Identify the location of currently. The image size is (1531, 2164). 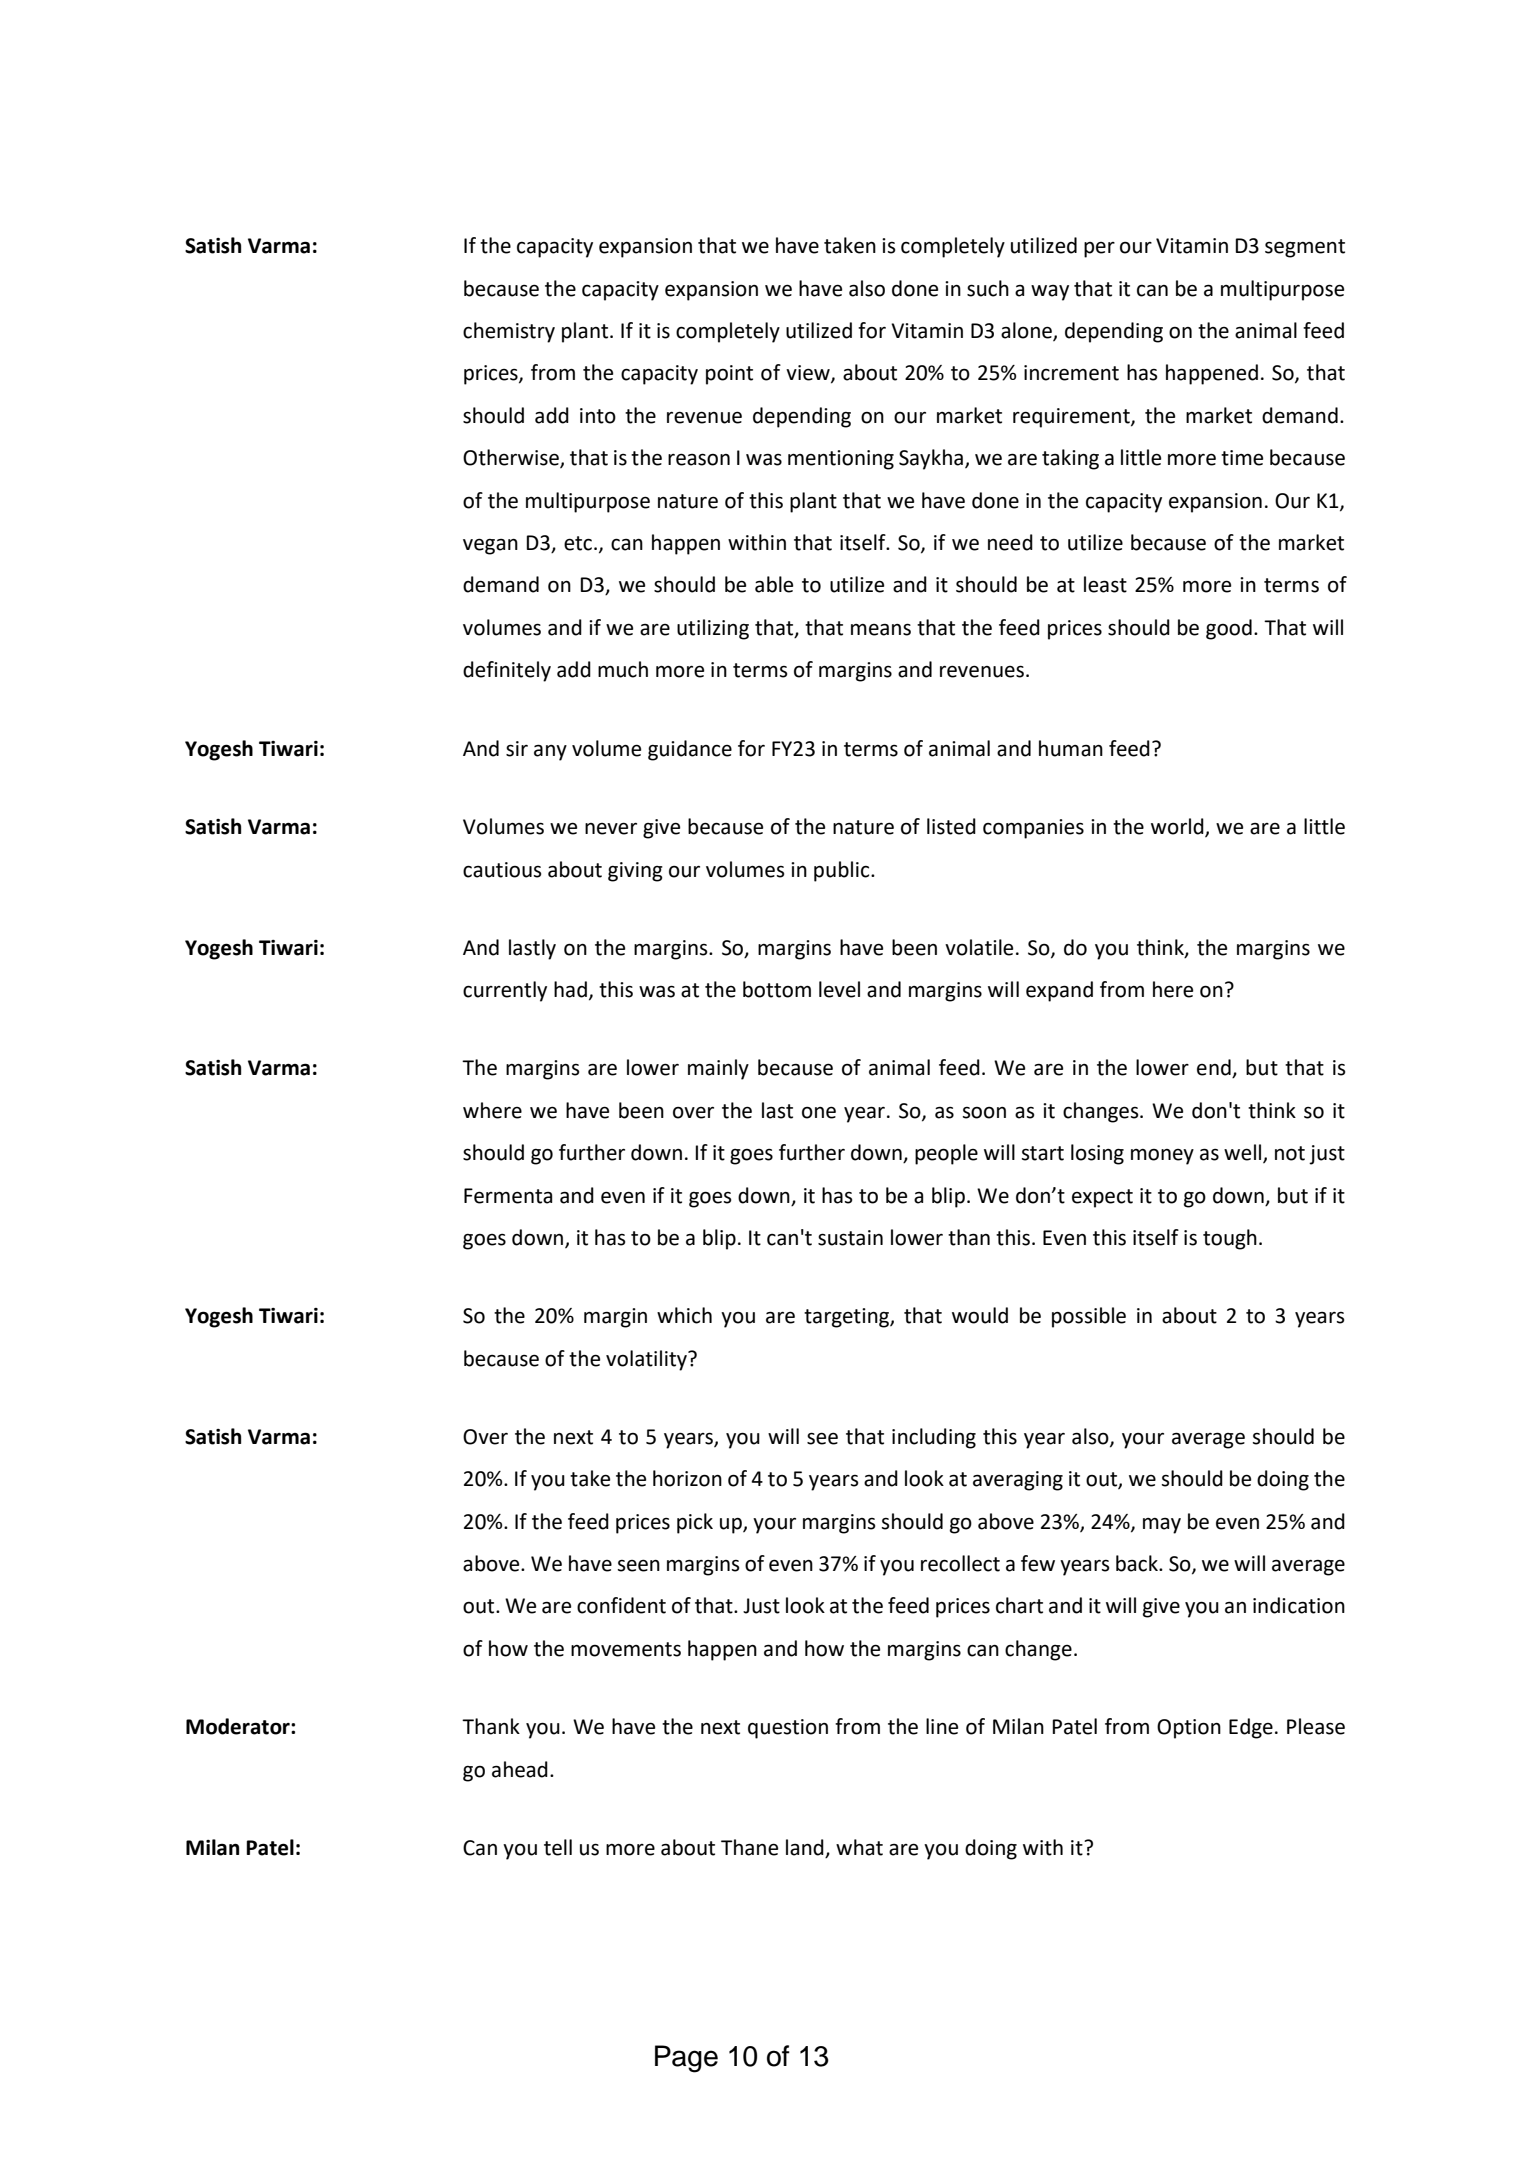
(505, 991).
